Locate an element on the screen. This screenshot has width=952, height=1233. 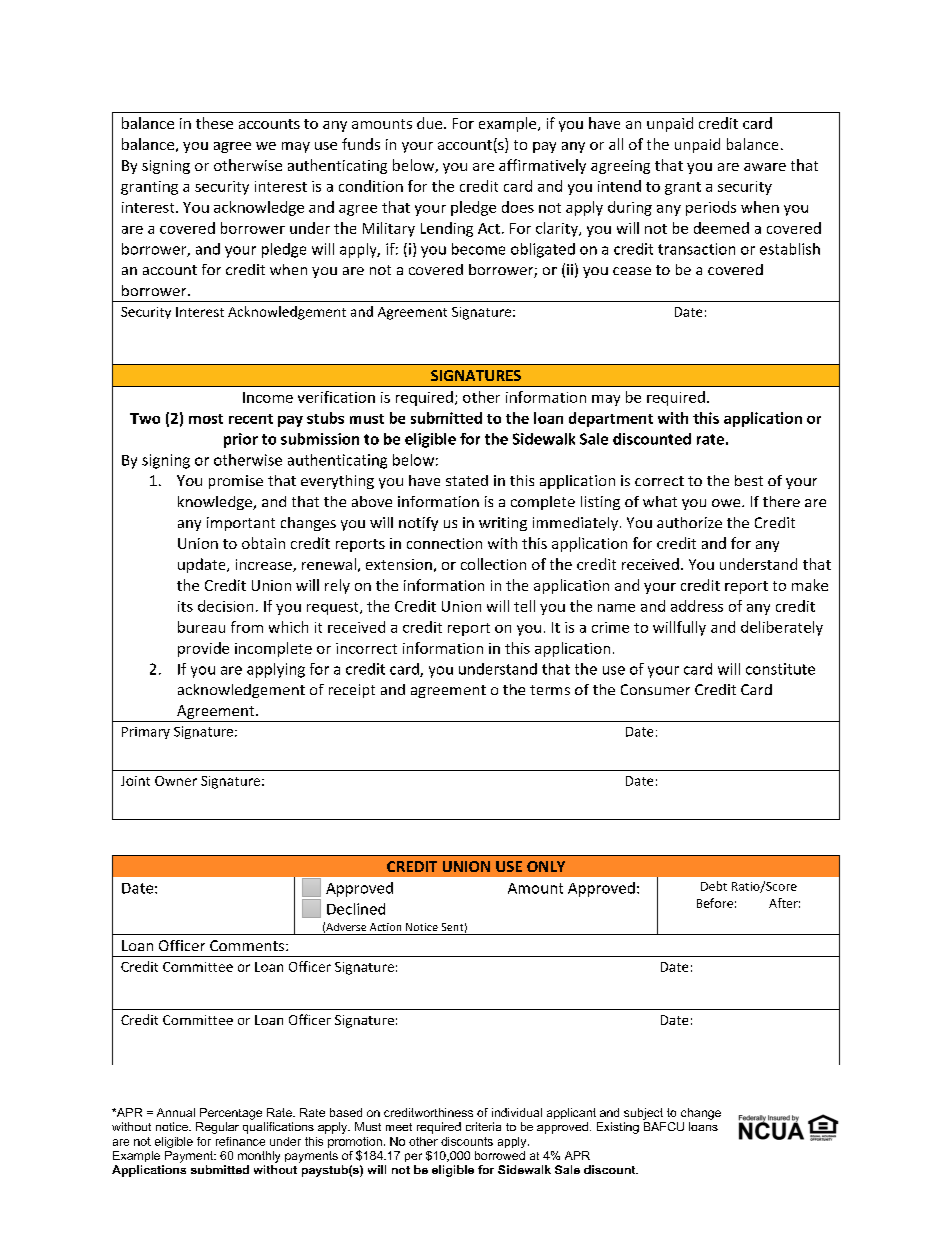
provide is located at coordinates (203, 649).
